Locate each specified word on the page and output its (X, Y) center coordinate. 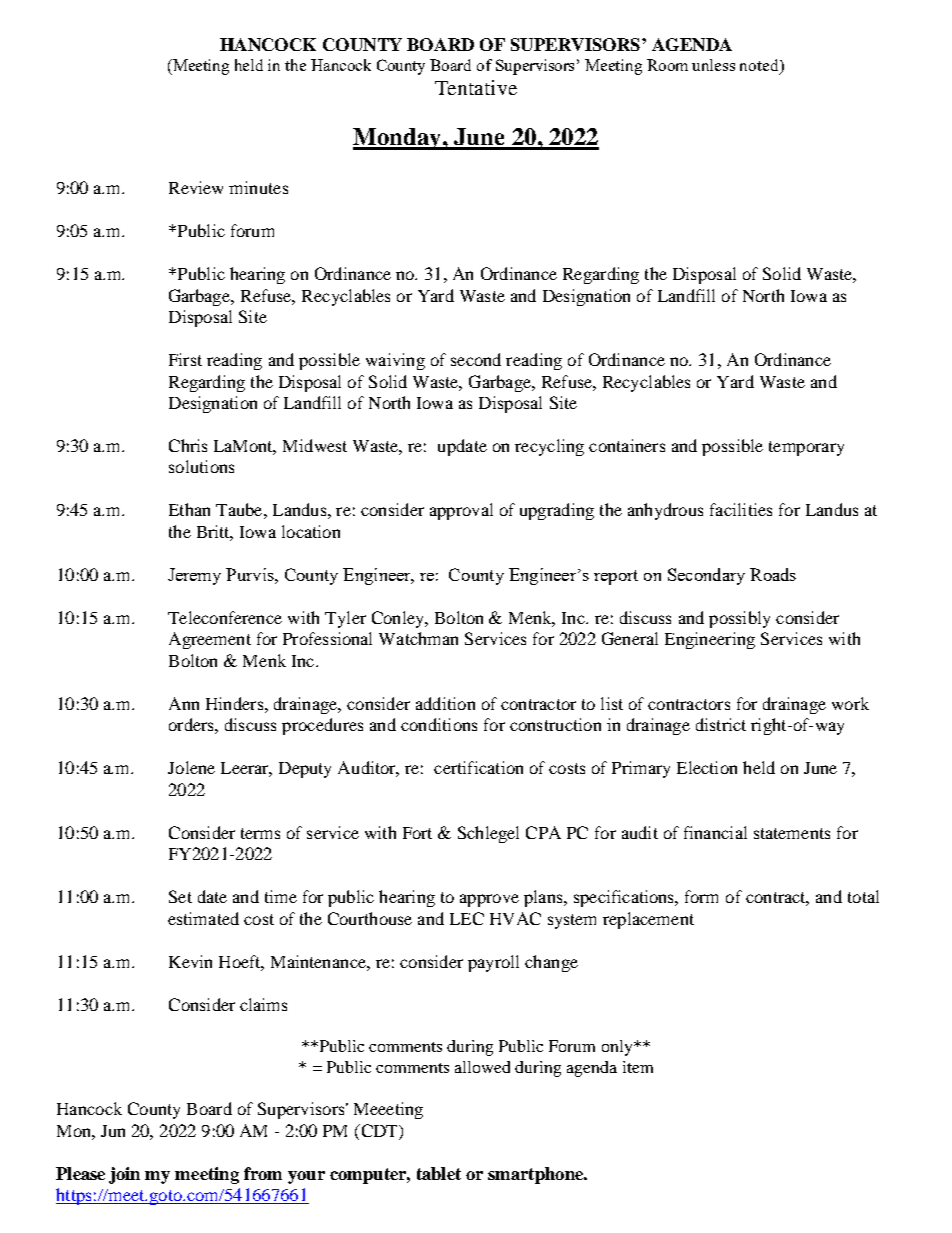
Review (196, 187)
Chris (188, 445)
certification (478, 767)
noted (760, 66)
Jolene (191, 767)
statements (792, 833)
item (638, 1067)
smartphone (537, 1175)
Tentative (476, 87)
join (124, 1175)
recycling (549, 447)
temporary (806, 448)
